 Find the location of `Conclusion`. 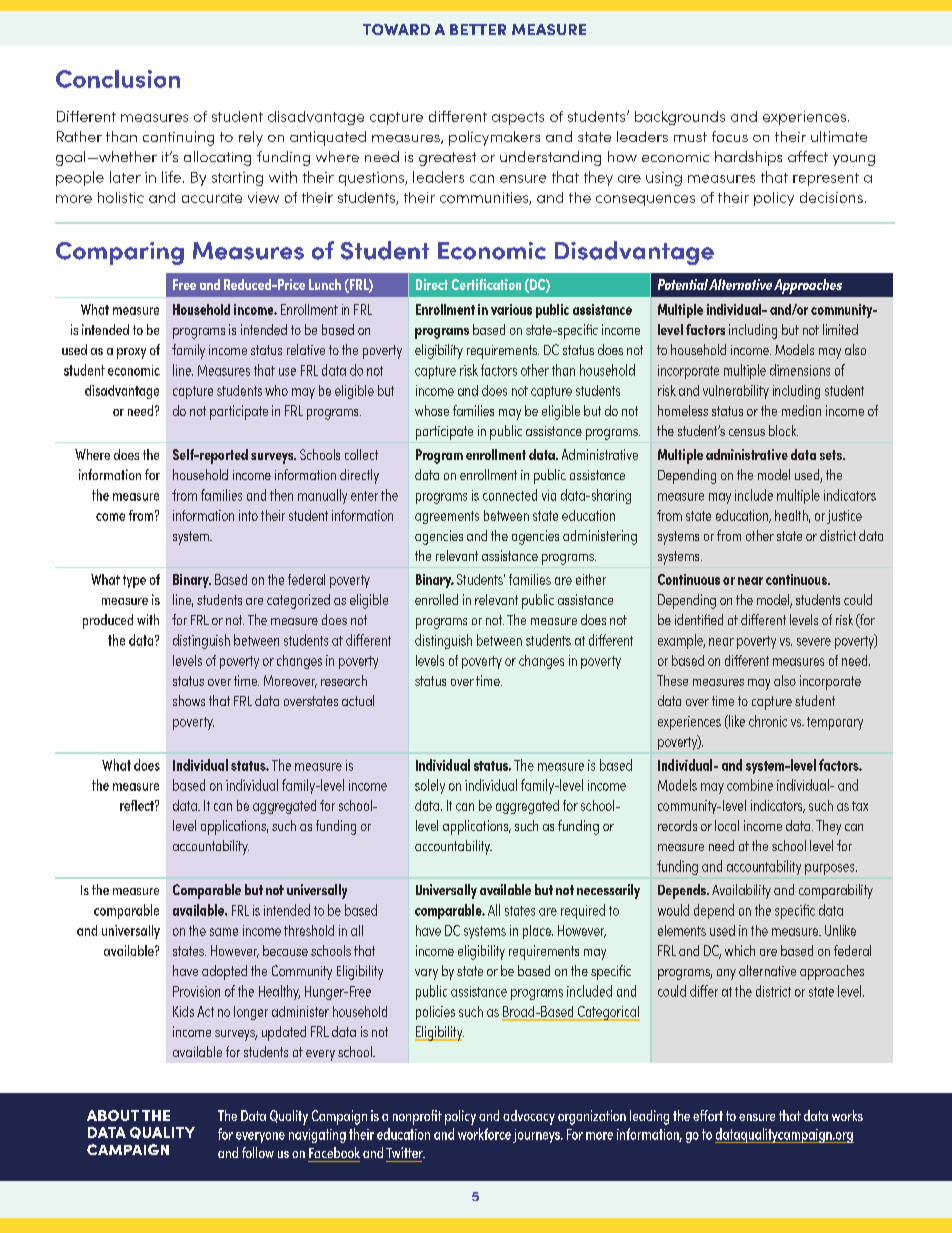

Conclusion is located at coordinates (118, 79).
